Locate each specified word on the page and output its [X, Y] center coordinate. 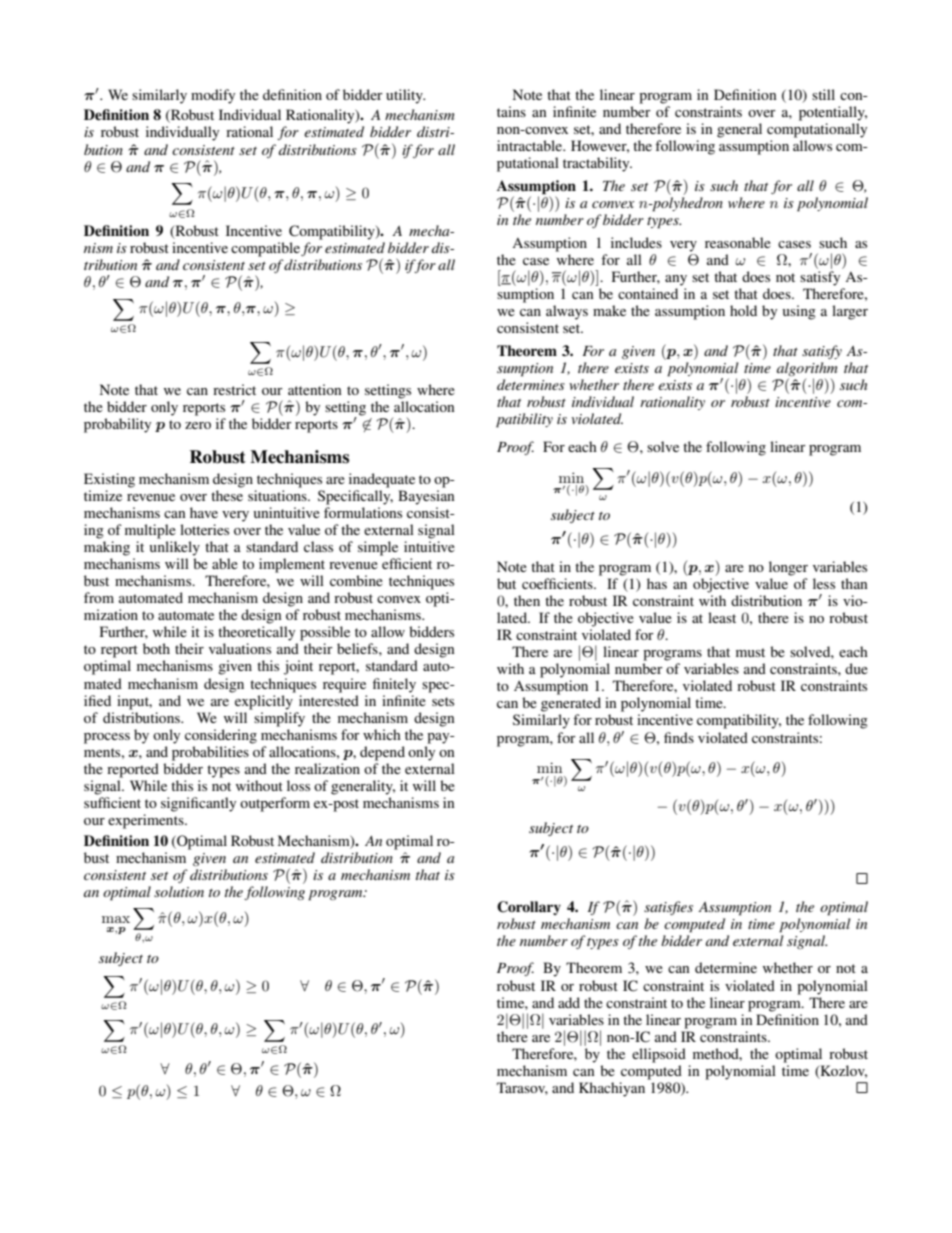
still [823, 94]
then [527, 600]
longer [788, 568]
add [569, 1002]
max [116, 919]
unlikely [175, 548]
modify [213, 96]
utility [405, 96]
